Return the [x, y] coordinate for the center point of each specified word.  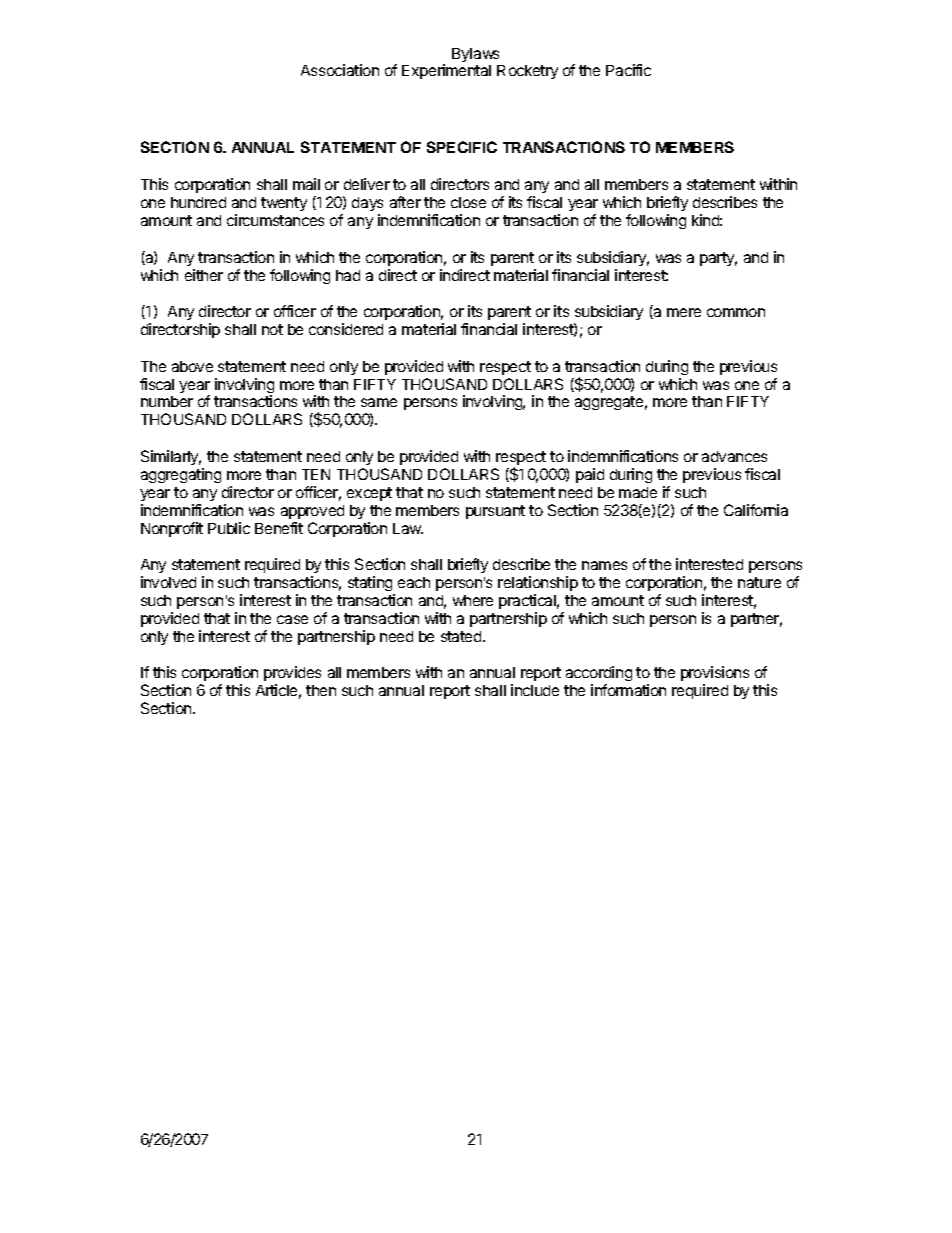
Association [340, 70]
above [192, 366]
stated [462, 636]
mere [684, 312]
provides [292, 675]
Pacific [628, 70]
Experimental [446, 71]
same [379, 402]
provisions [715, 675]
